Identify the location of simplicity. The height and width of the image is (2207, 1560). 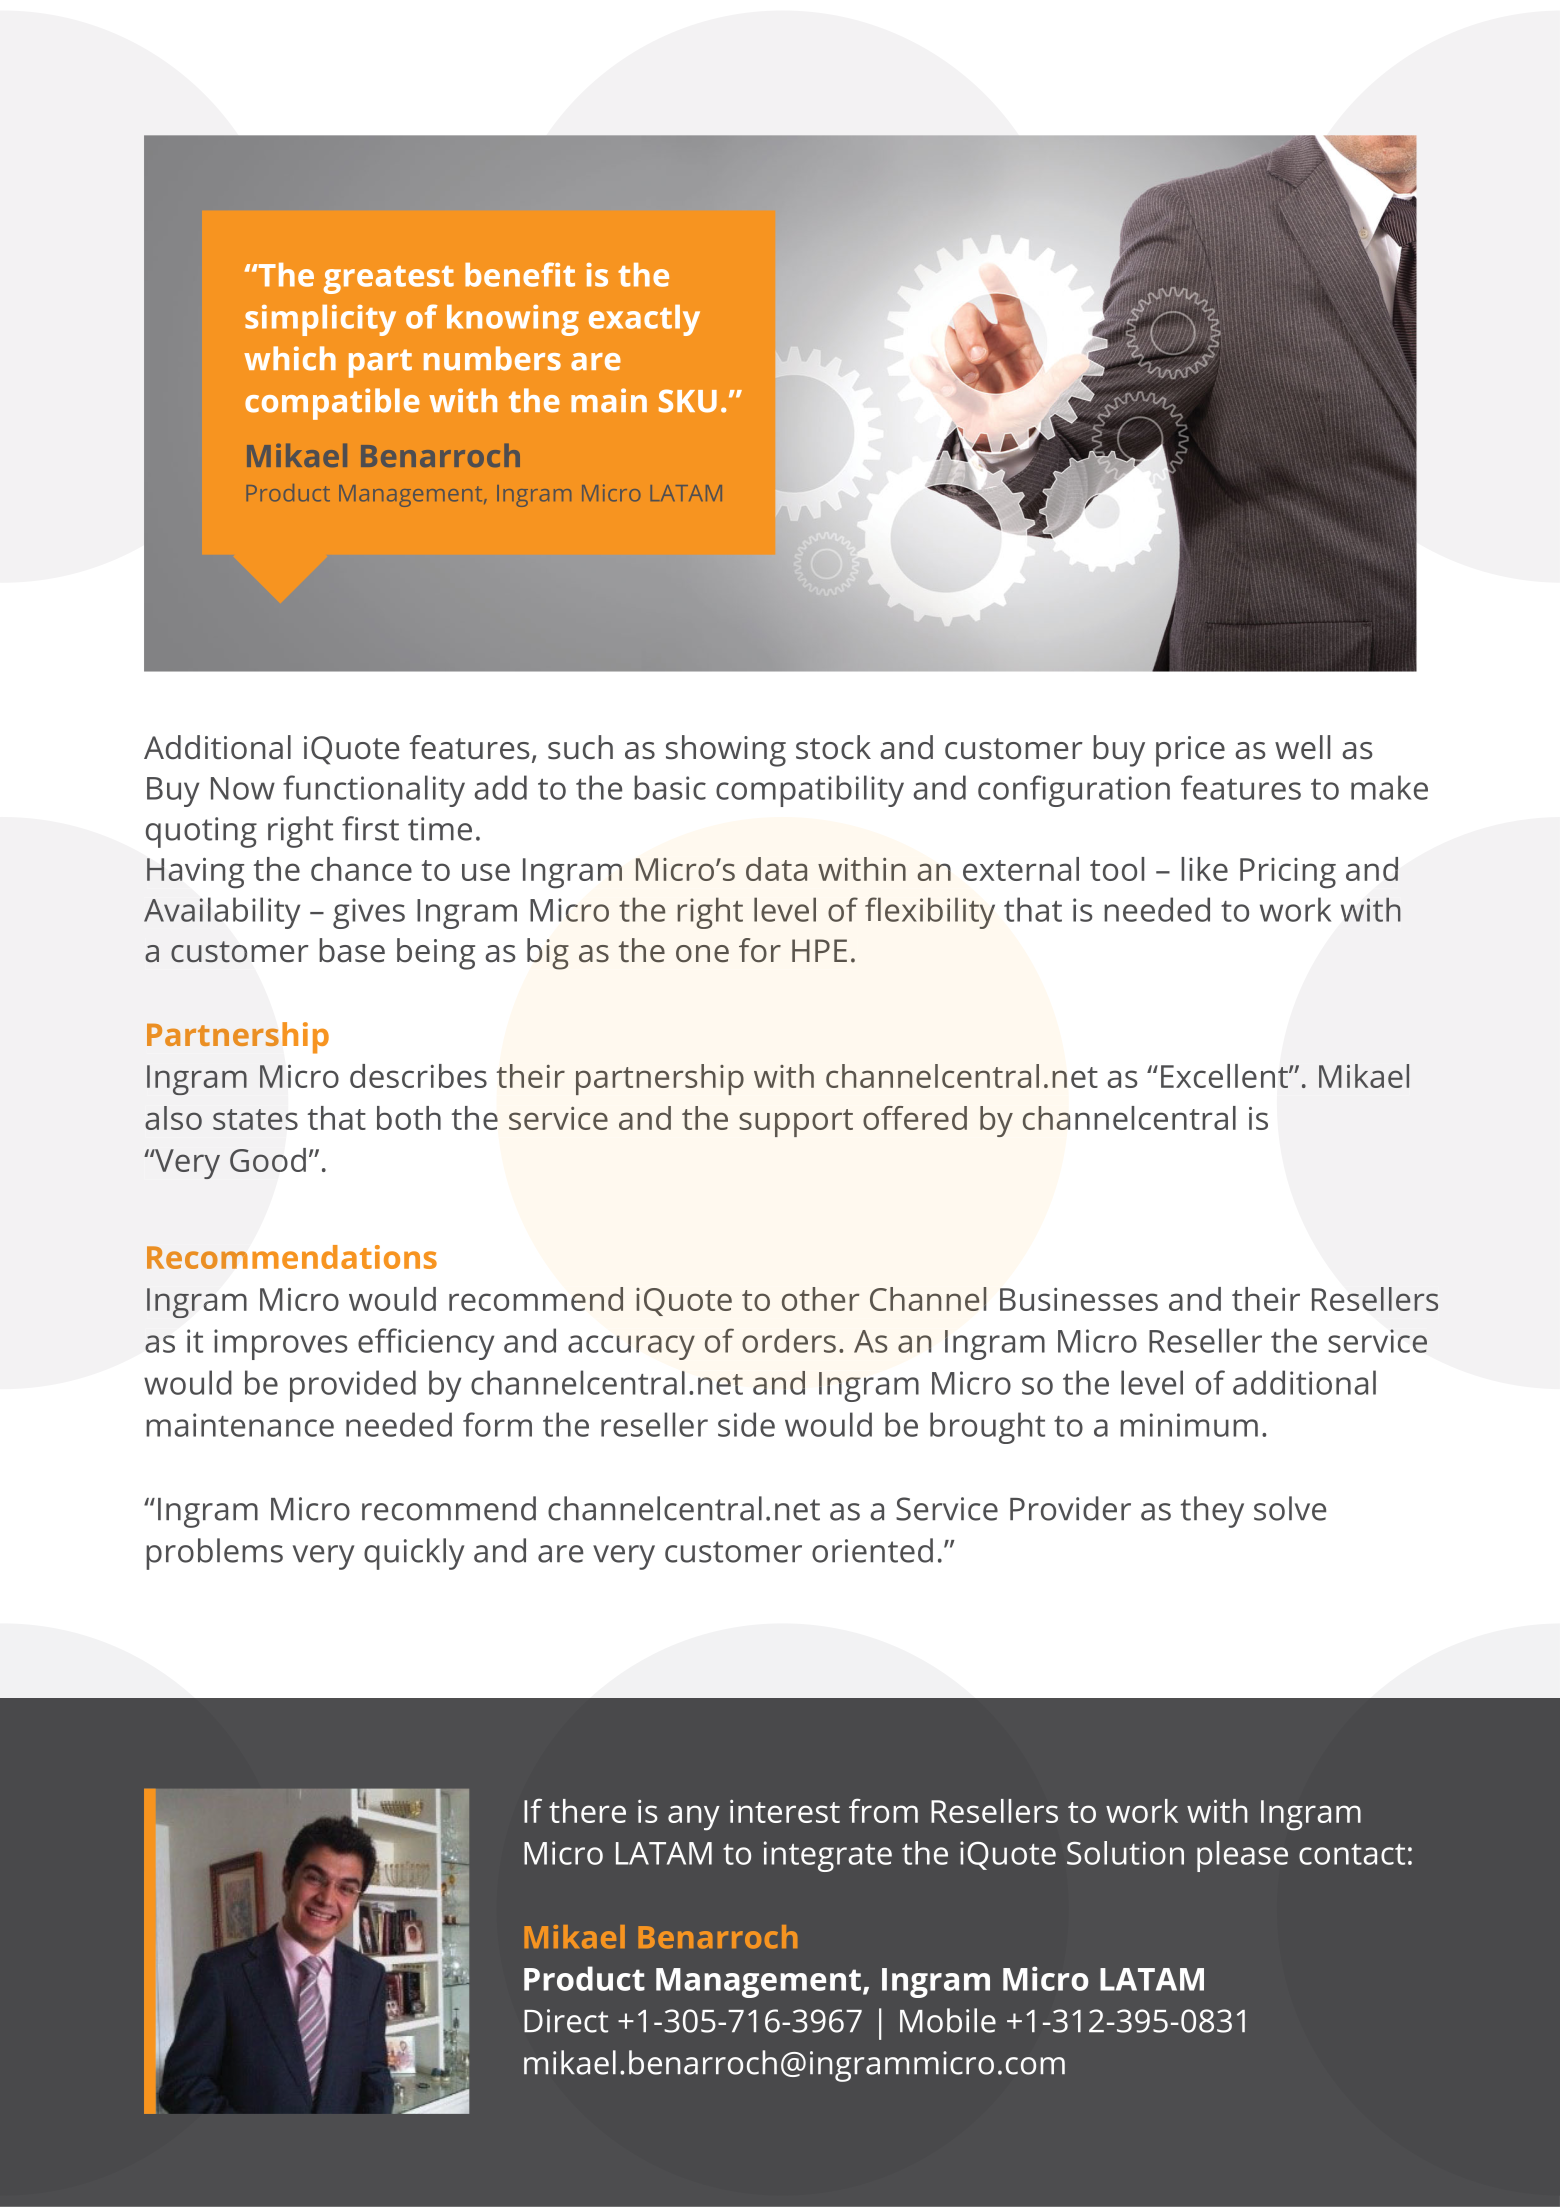
(320, 320).
